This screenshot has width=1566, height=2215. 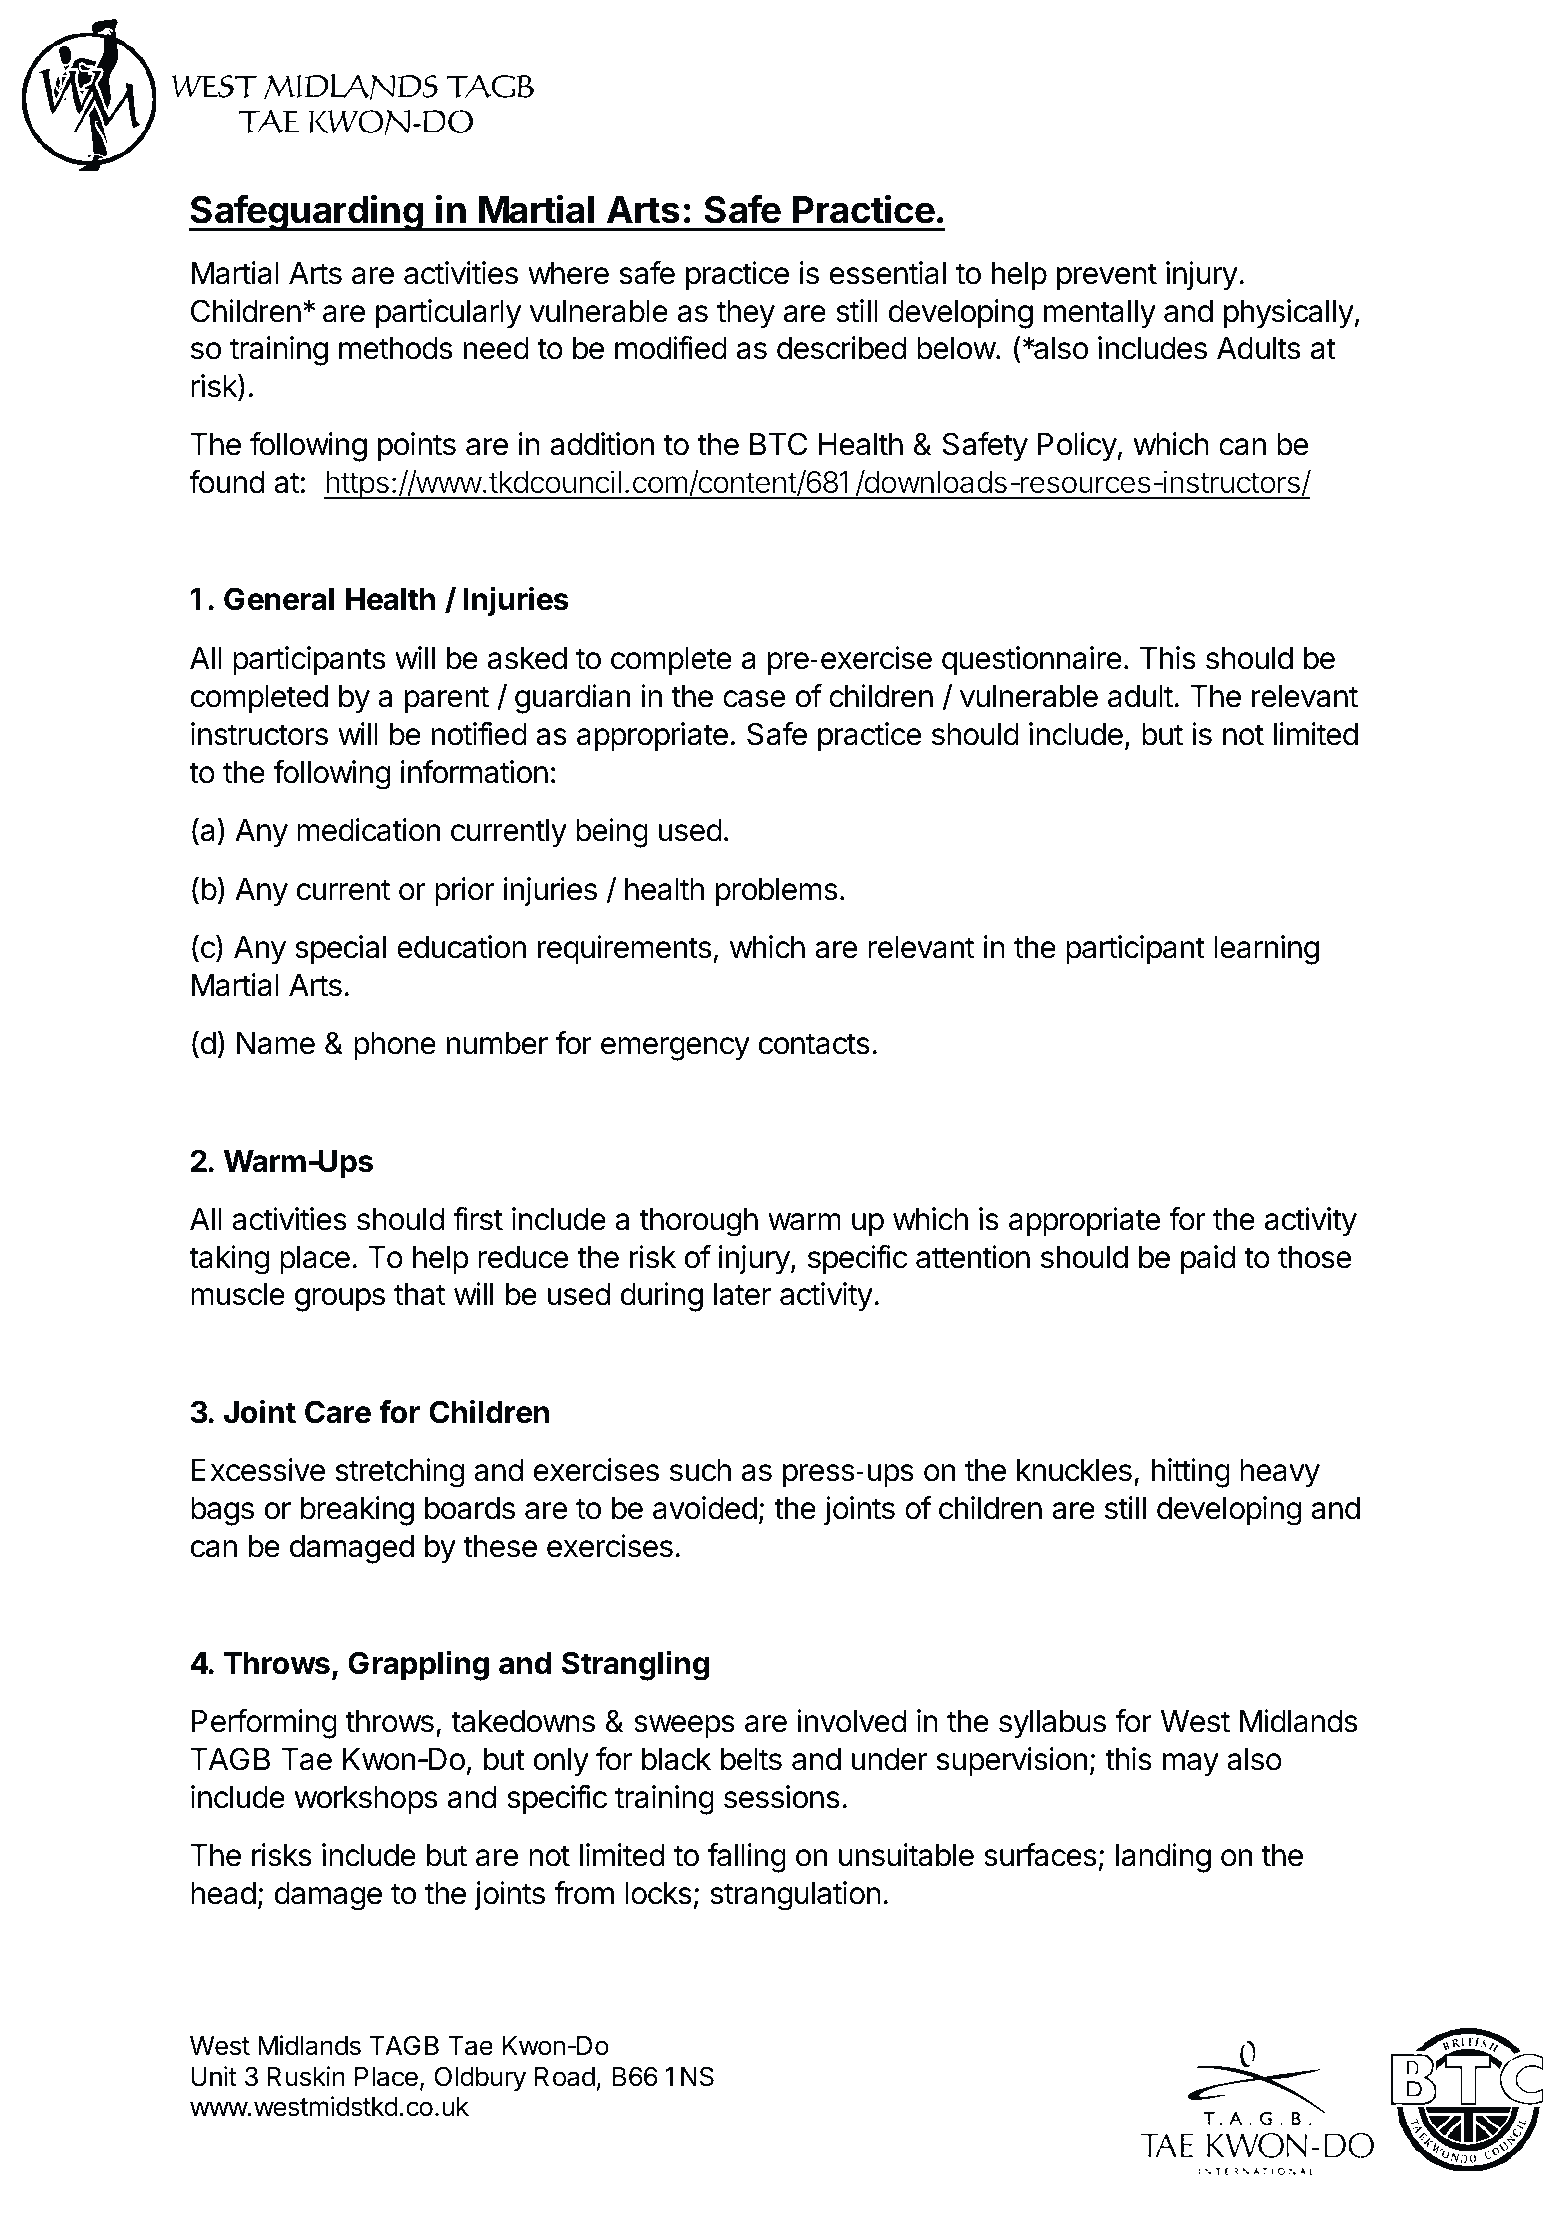 What do you see at coordinates (1163, 1858) in the screenshot?
I see `landing` at bounding box center [1163, 1858].
